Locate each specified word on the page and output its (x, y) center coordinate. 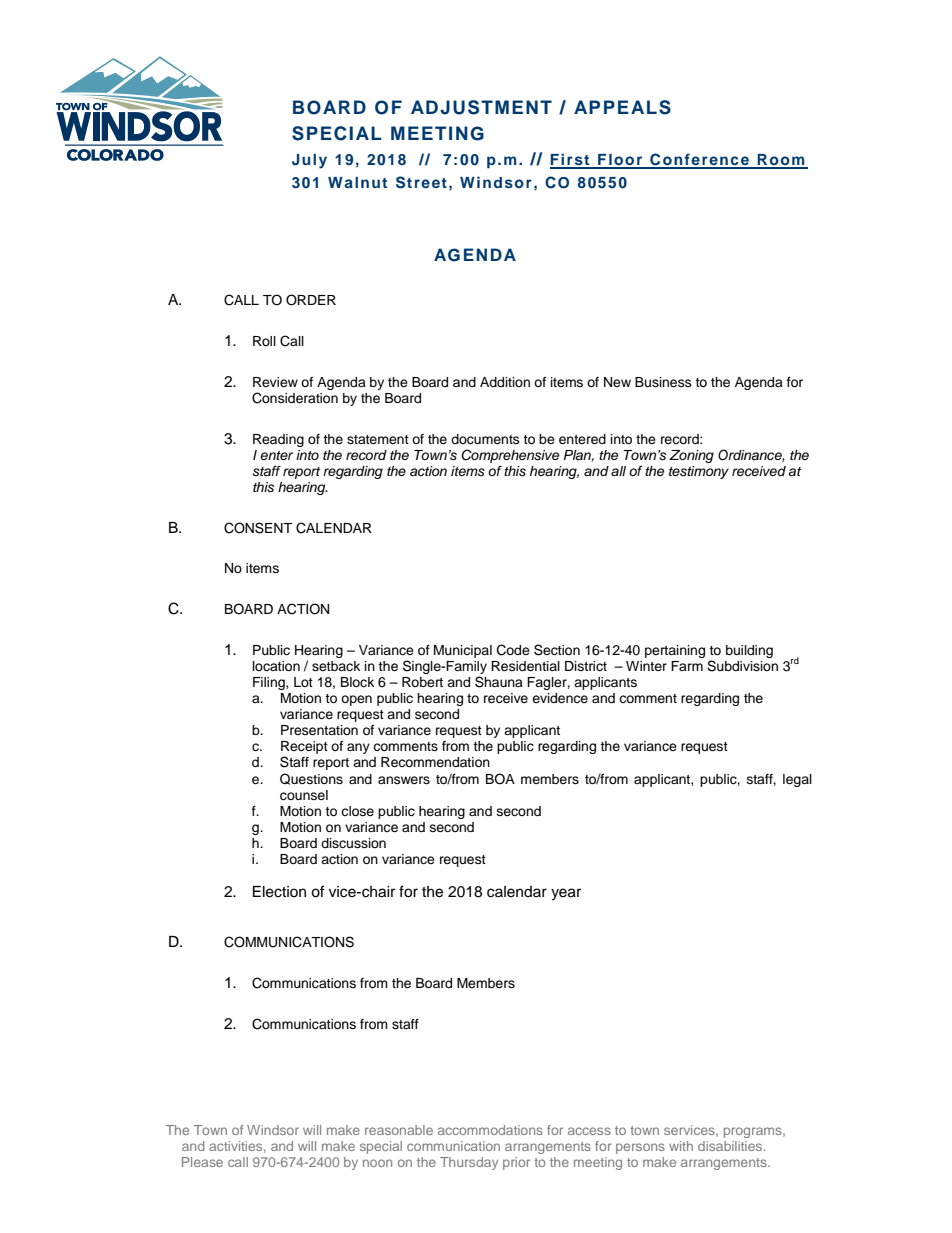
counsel (304, 795)
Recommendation (435, 762)
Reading (278, 440)
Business (663, 382)
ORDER (311, 300)
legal (797, 780)
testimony (699, 472)
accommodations (490, 1130)
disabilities (731, 1146)
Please (202, 1162)
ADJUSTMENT (481, 107)
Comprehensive (510, 456)
